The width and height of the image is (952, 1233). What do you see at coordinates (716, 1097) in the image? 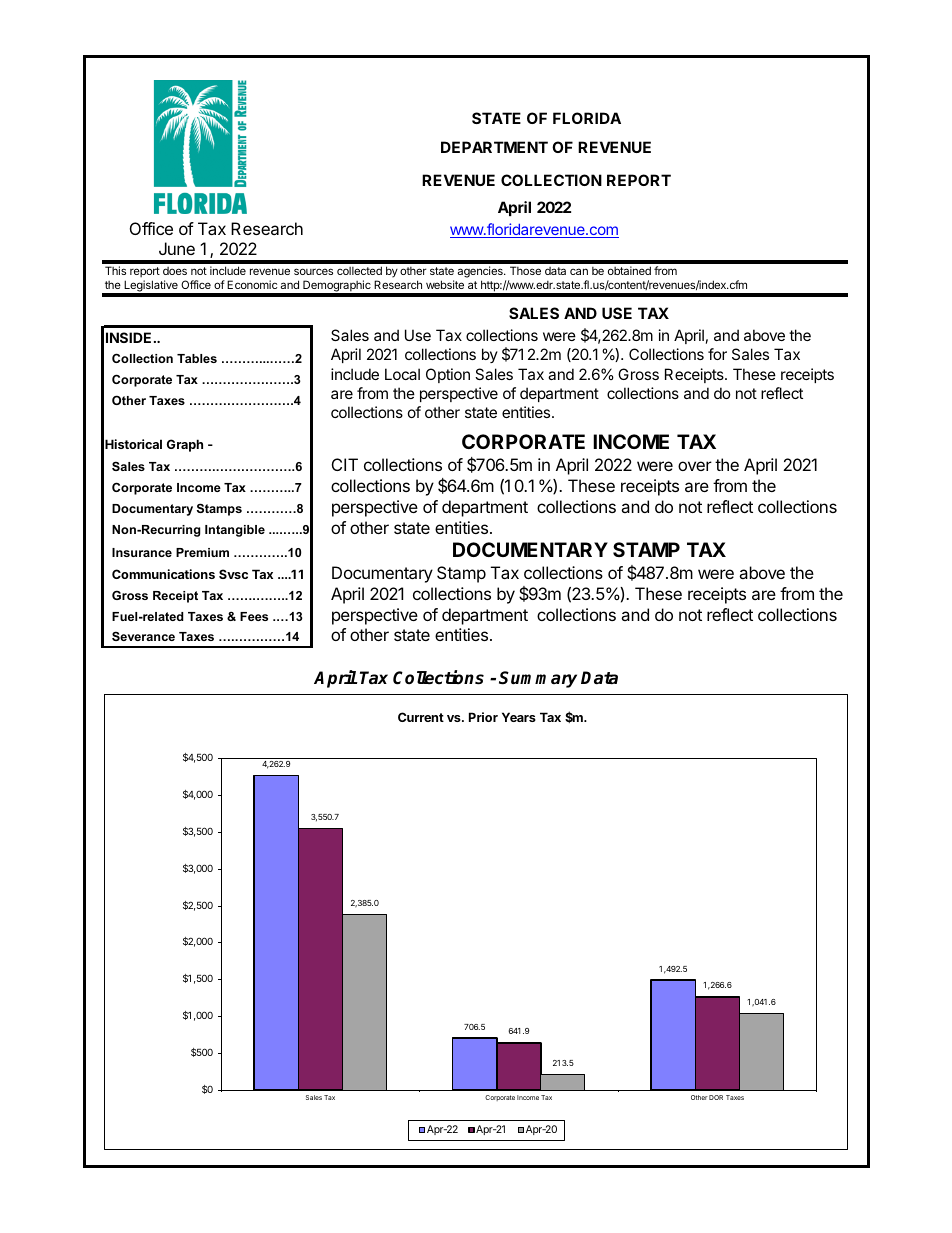
I see `DOR` at bounding box center [716, 1097].
